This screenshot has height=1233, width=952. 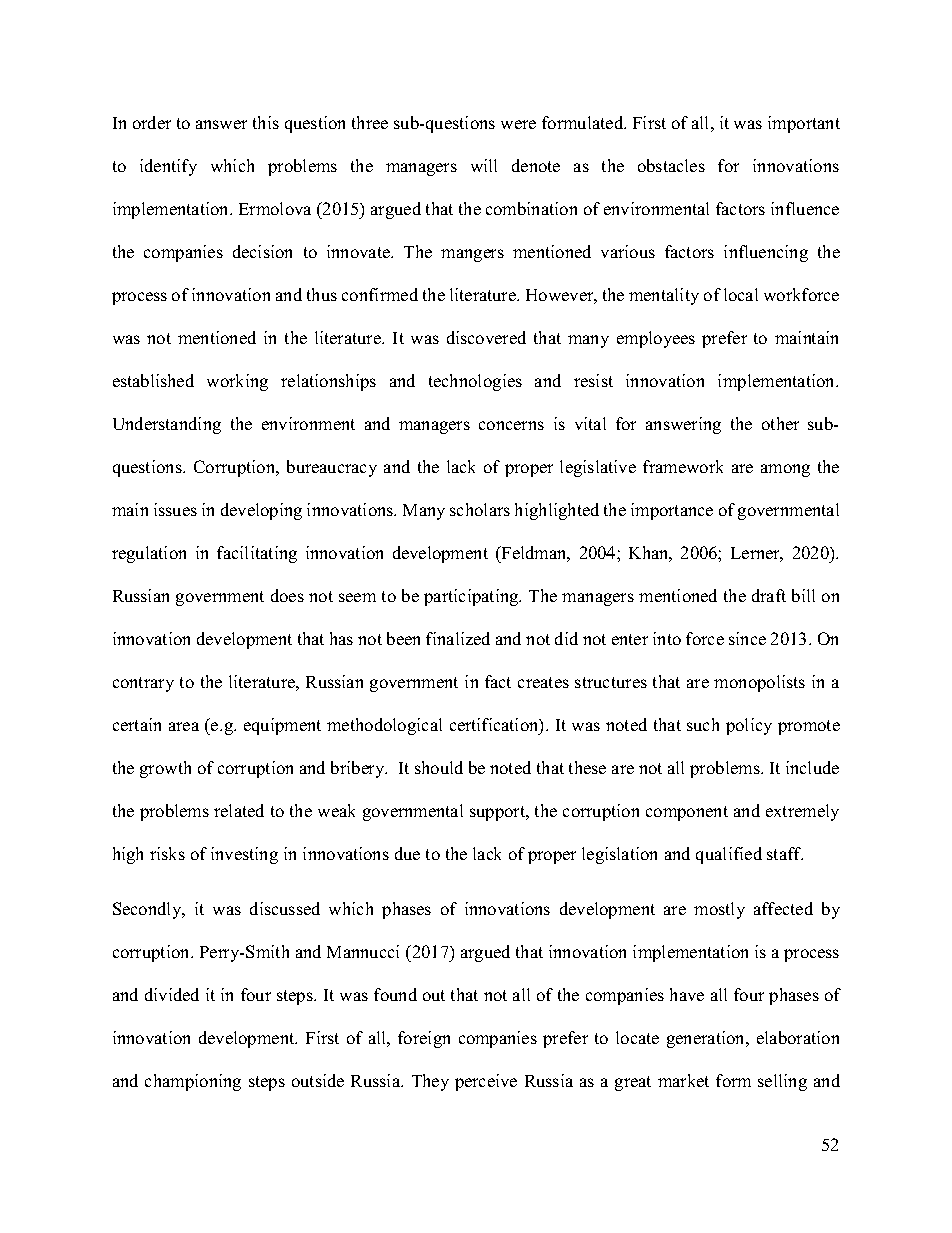 What do you see at coordinates (486, 1082) in the screenshot?
I see `perceive` at bounding box center [486, 1082].
